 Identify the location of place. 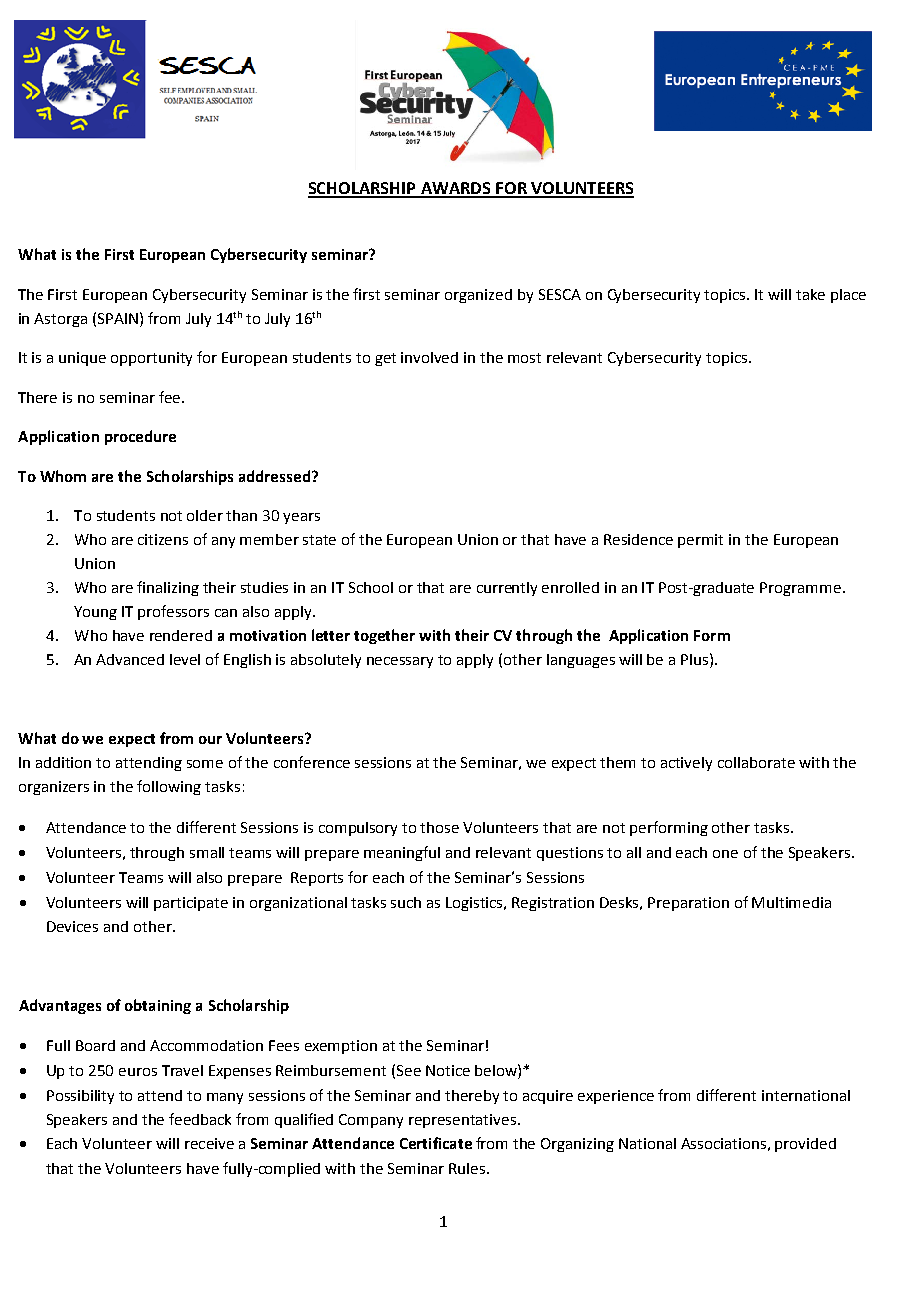
(848, 296).
